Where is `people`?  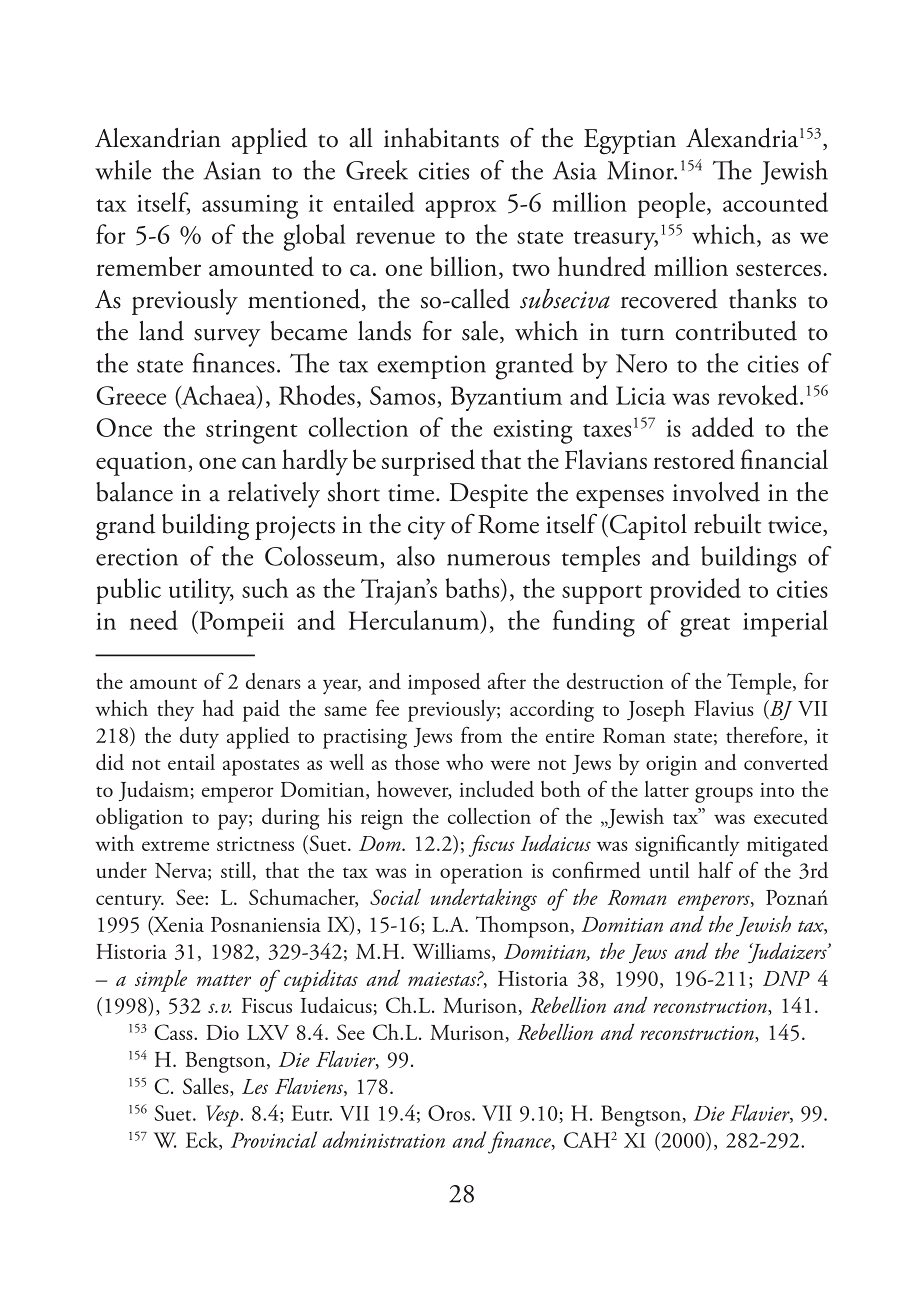 people is located at coordinates (673, 205).
